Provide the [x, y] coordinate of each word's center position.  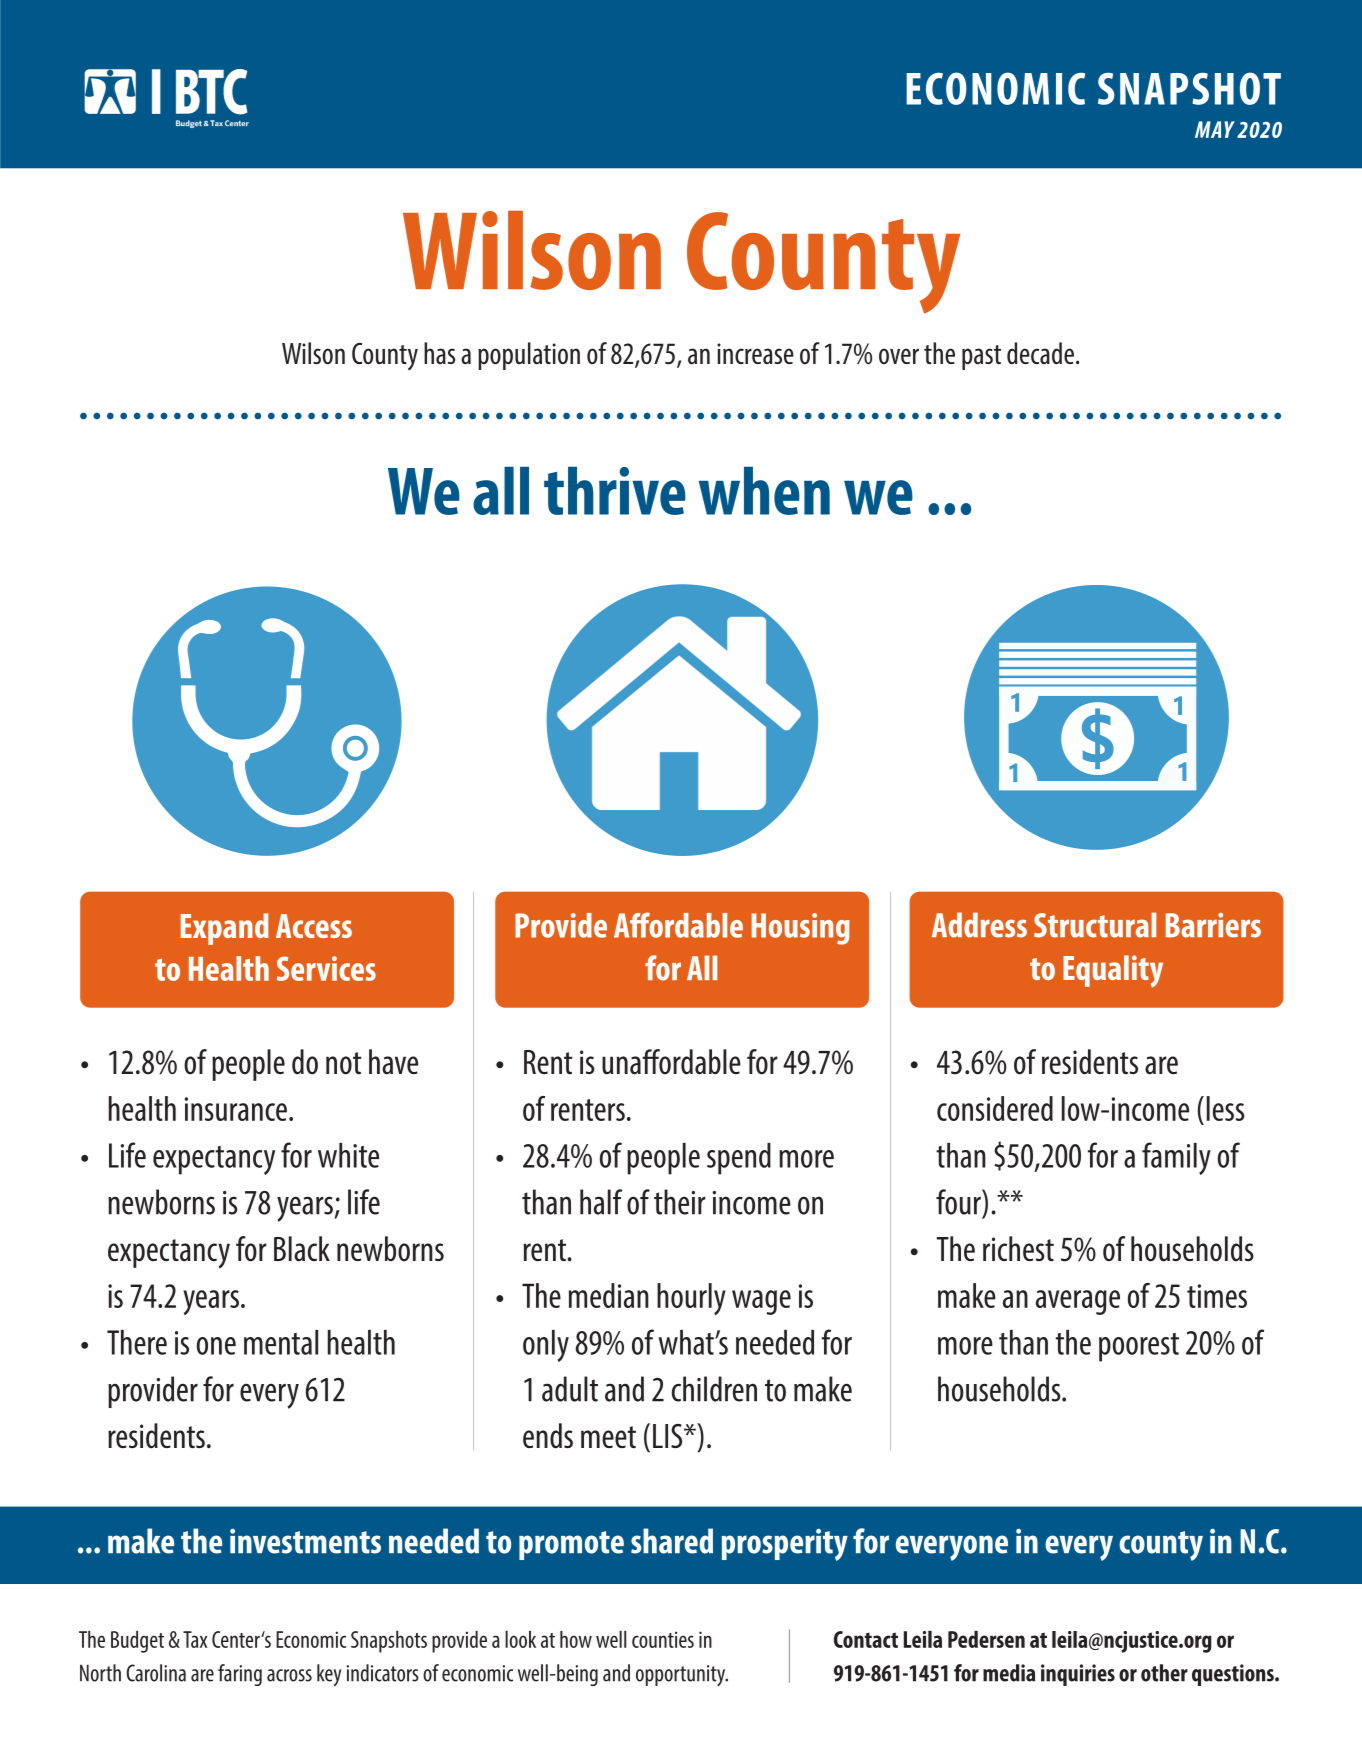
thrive [615, 491]
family [1176, 1158]
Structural [1095, 925]
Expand [225, 929]
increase [755, 353]
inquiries [1078, 1675]
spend [739, 1159]
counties [663, 1639]
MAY [1215, 129]
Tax [195, 1639]
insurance [236, 1109]
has [439, 353]
